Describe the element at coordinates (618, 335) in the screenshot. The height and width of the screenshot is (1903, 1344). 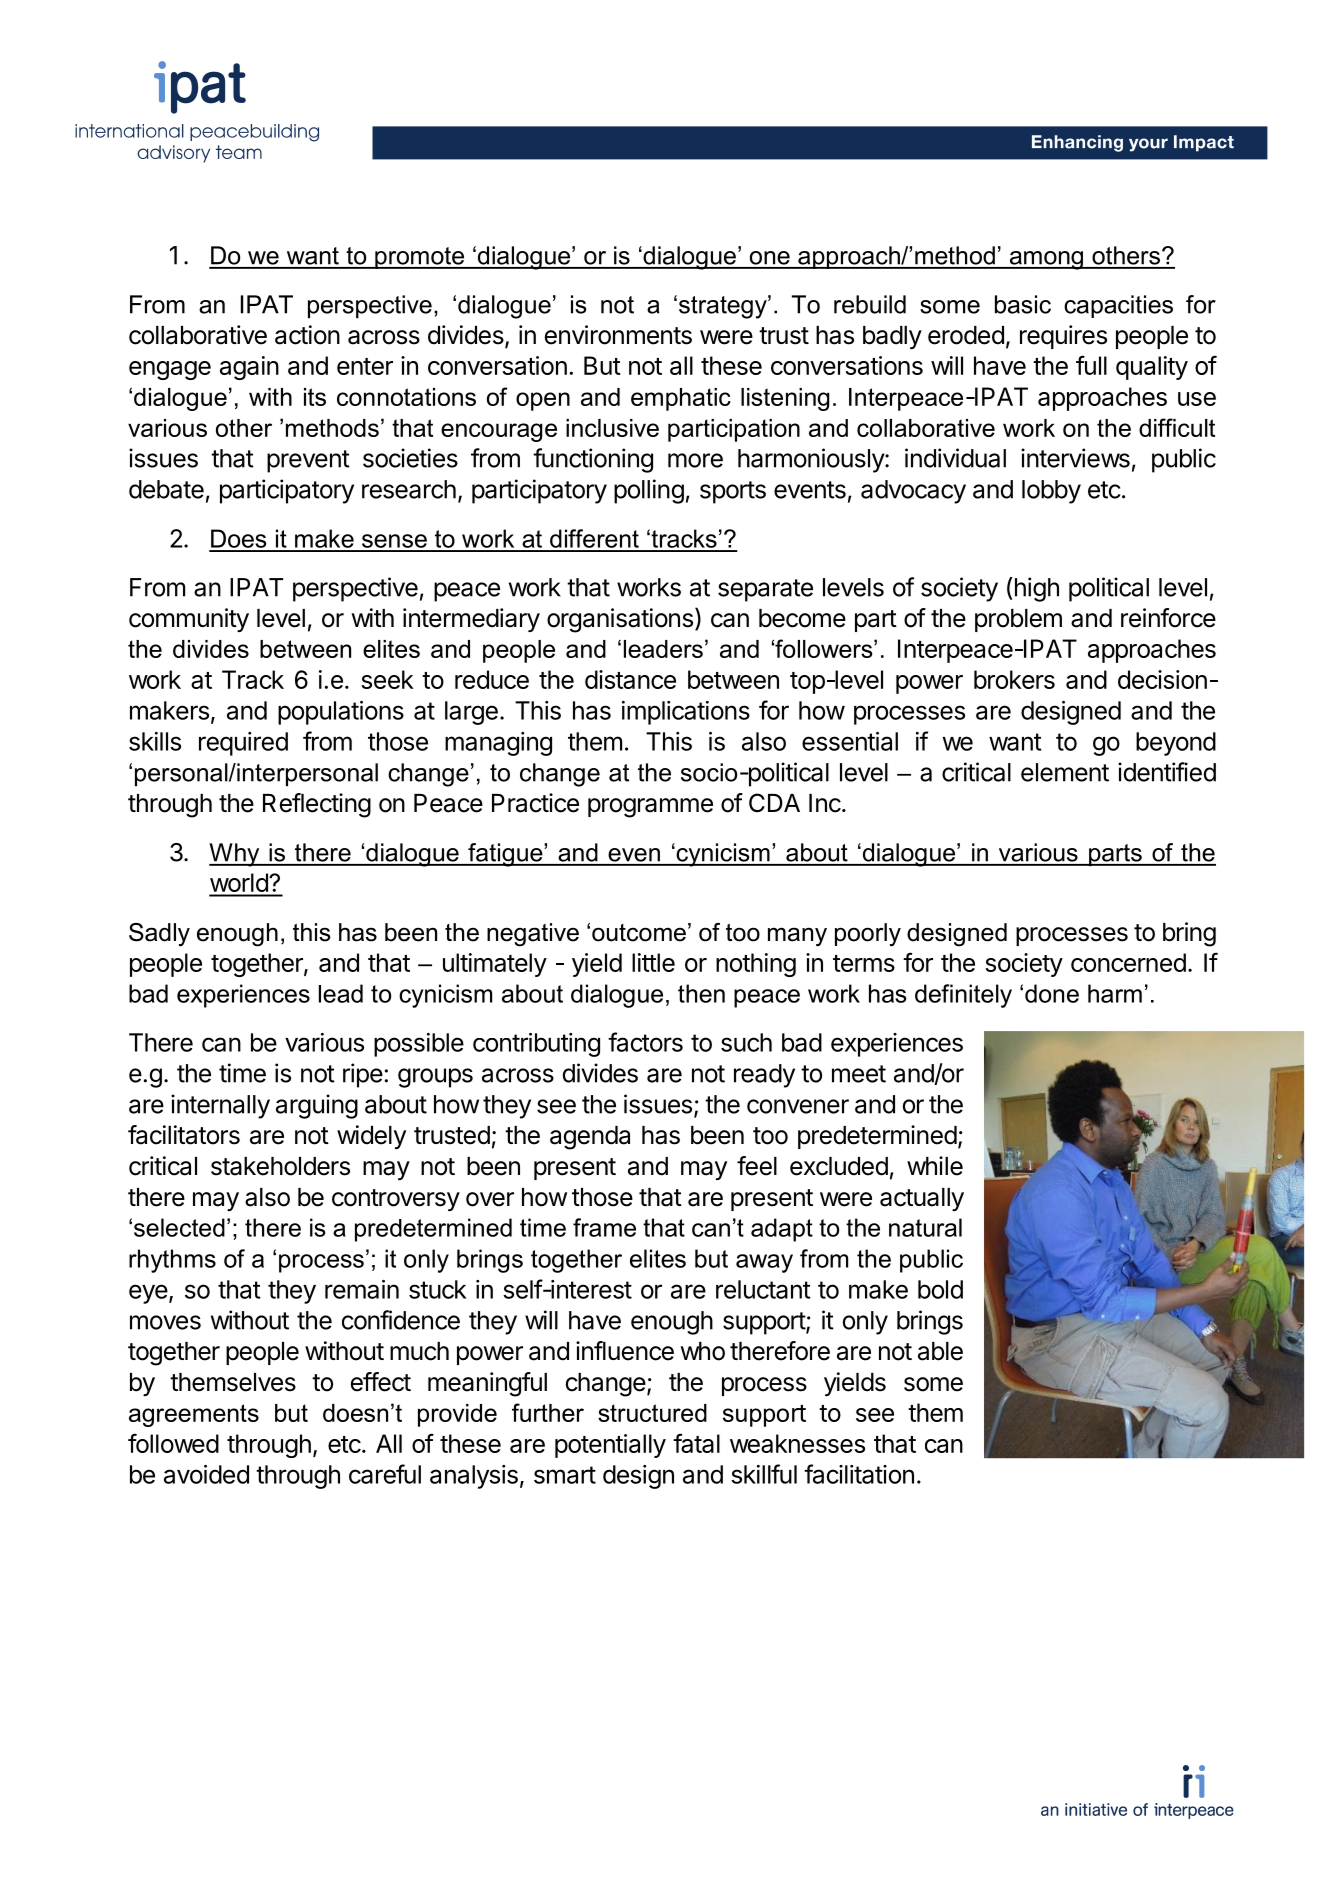
I see `environments` at that location.
